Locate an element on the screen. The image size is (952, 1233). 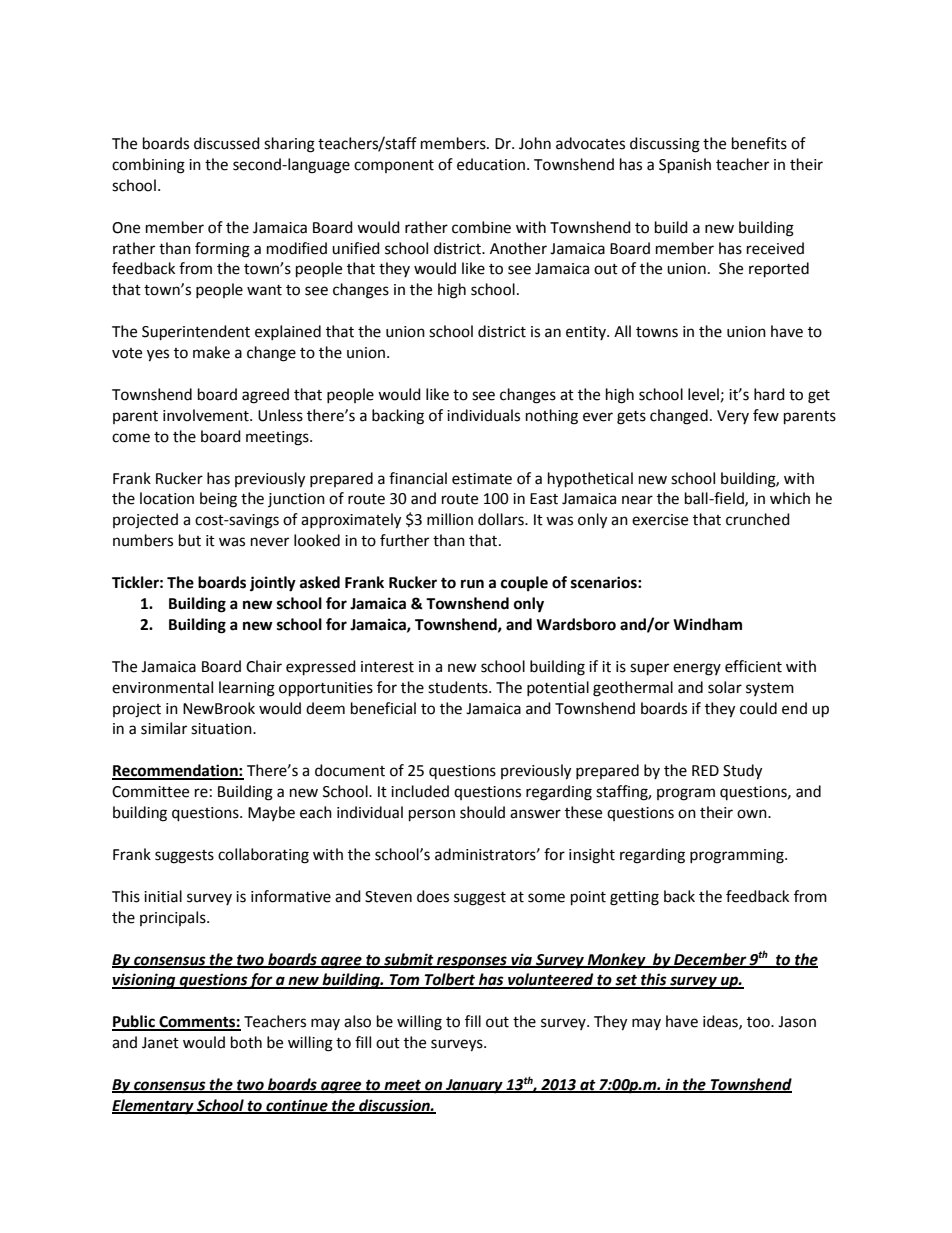
couple is located at coordinates (524, 584).
